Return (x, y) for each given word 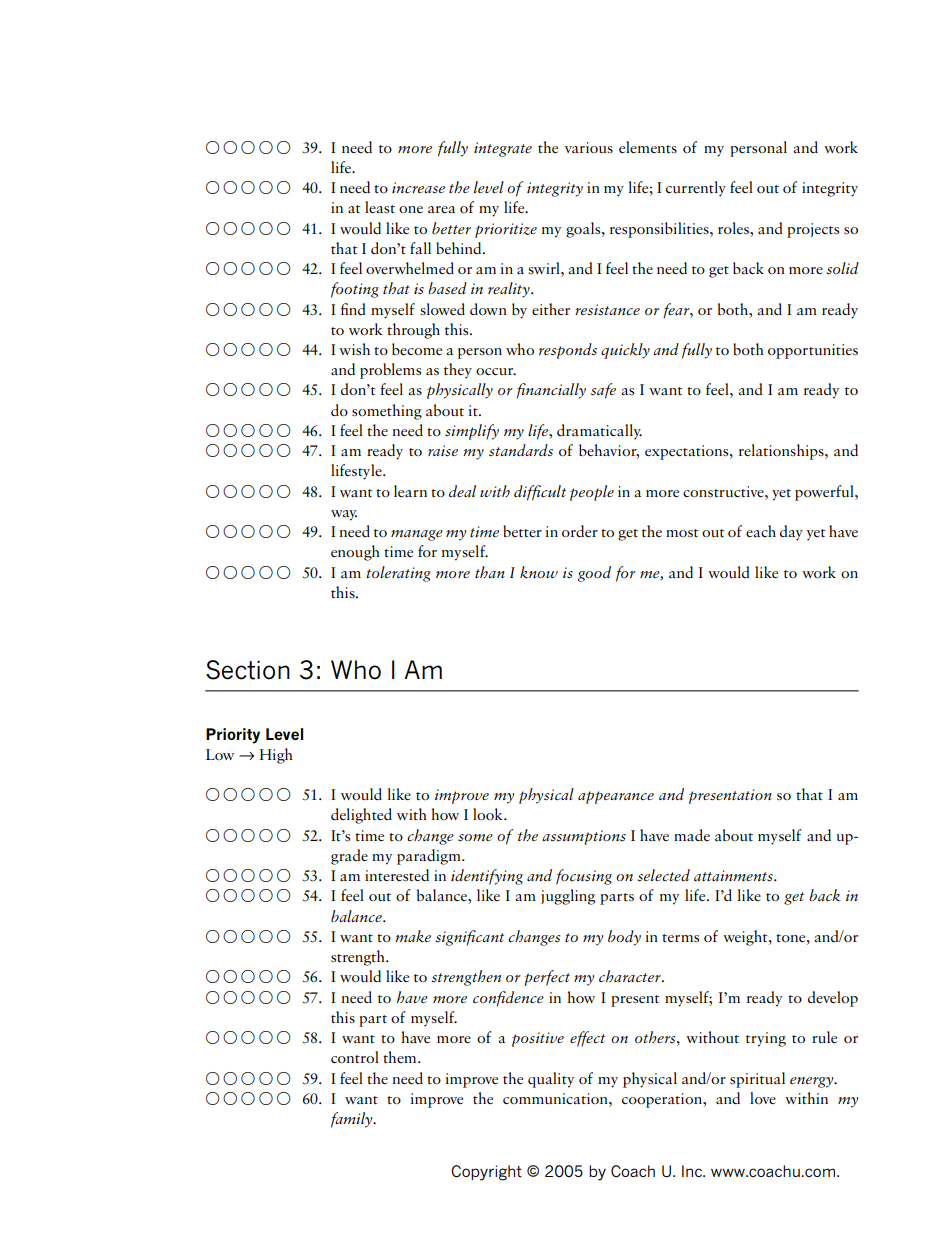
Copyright (486, 1173)
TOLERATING (398, 574)
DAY (791, 533)
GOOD (594, 574)
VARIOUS (589, 147)
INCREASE (418, 188)
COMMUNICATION (556, 1098)
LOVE (763, 1098)
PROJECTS (813, 230)
